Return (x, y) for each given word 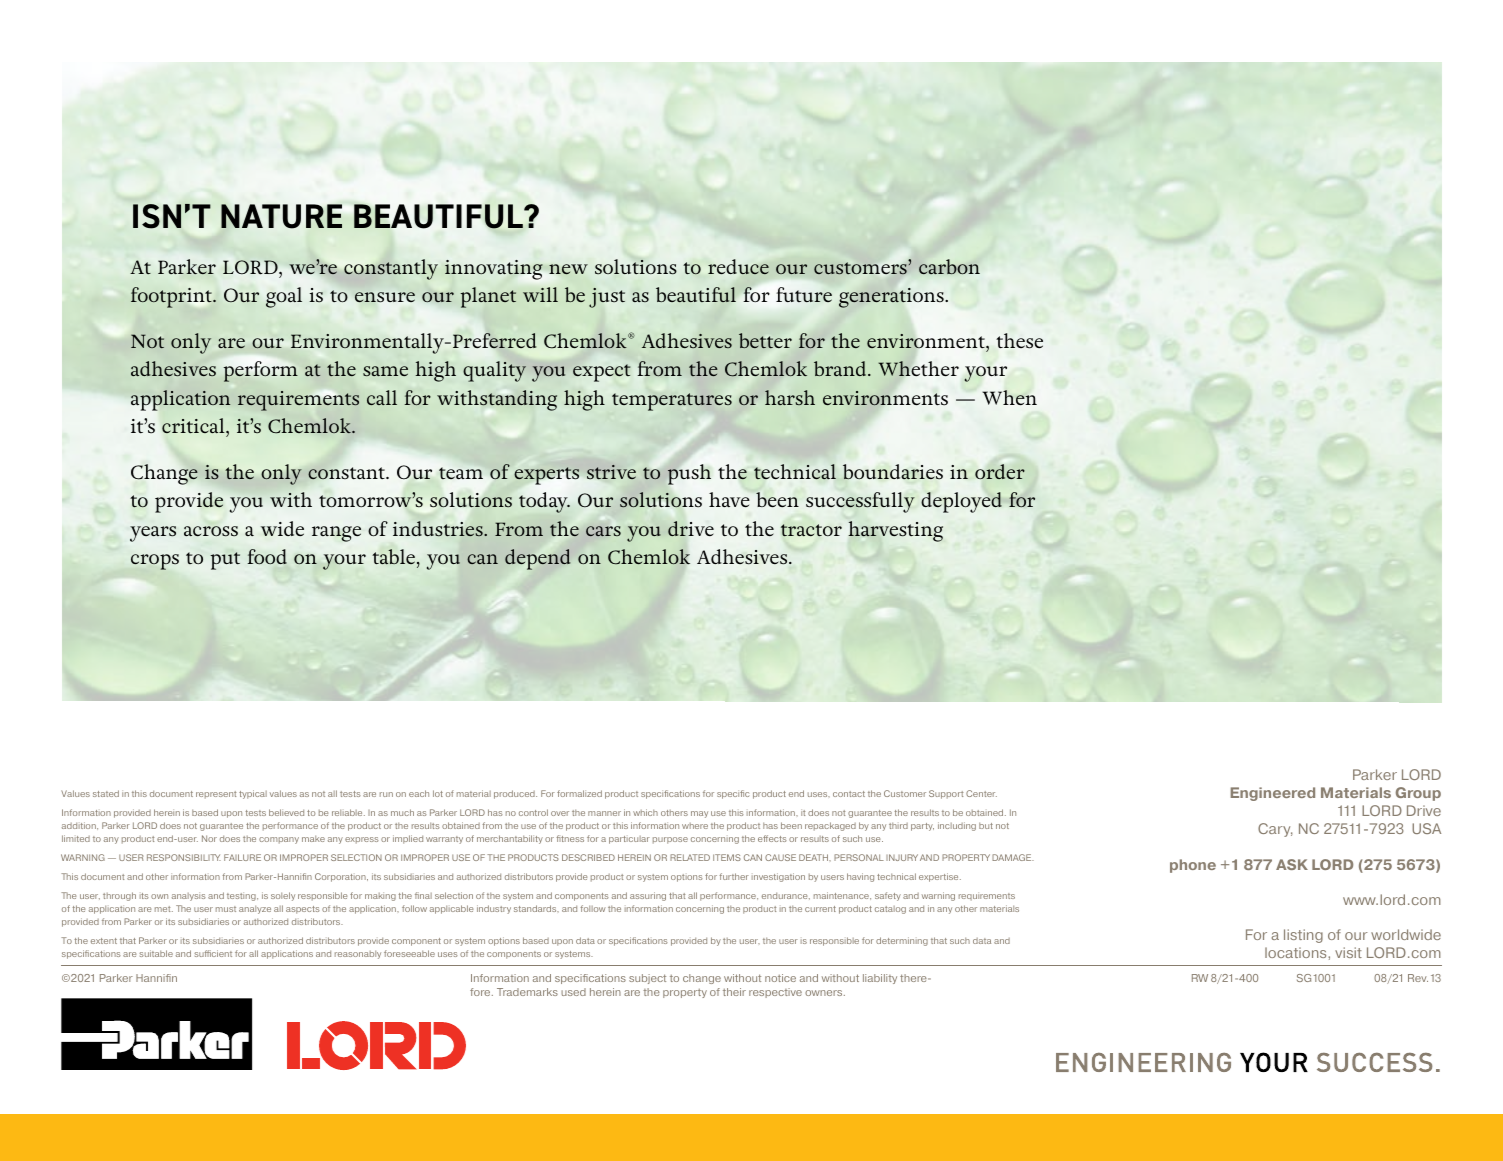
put (225, 561)
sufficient (213, 953)
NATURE (281, 216)
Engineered (1273, 794)
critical (194, 425)
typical (253, 794)
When (1009, 397)
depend (537, 559)
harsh (790, 397)
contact (849, 794)
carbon (949, 267)
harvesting (895, 531)
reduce (738, 267)
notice (780, 978)
